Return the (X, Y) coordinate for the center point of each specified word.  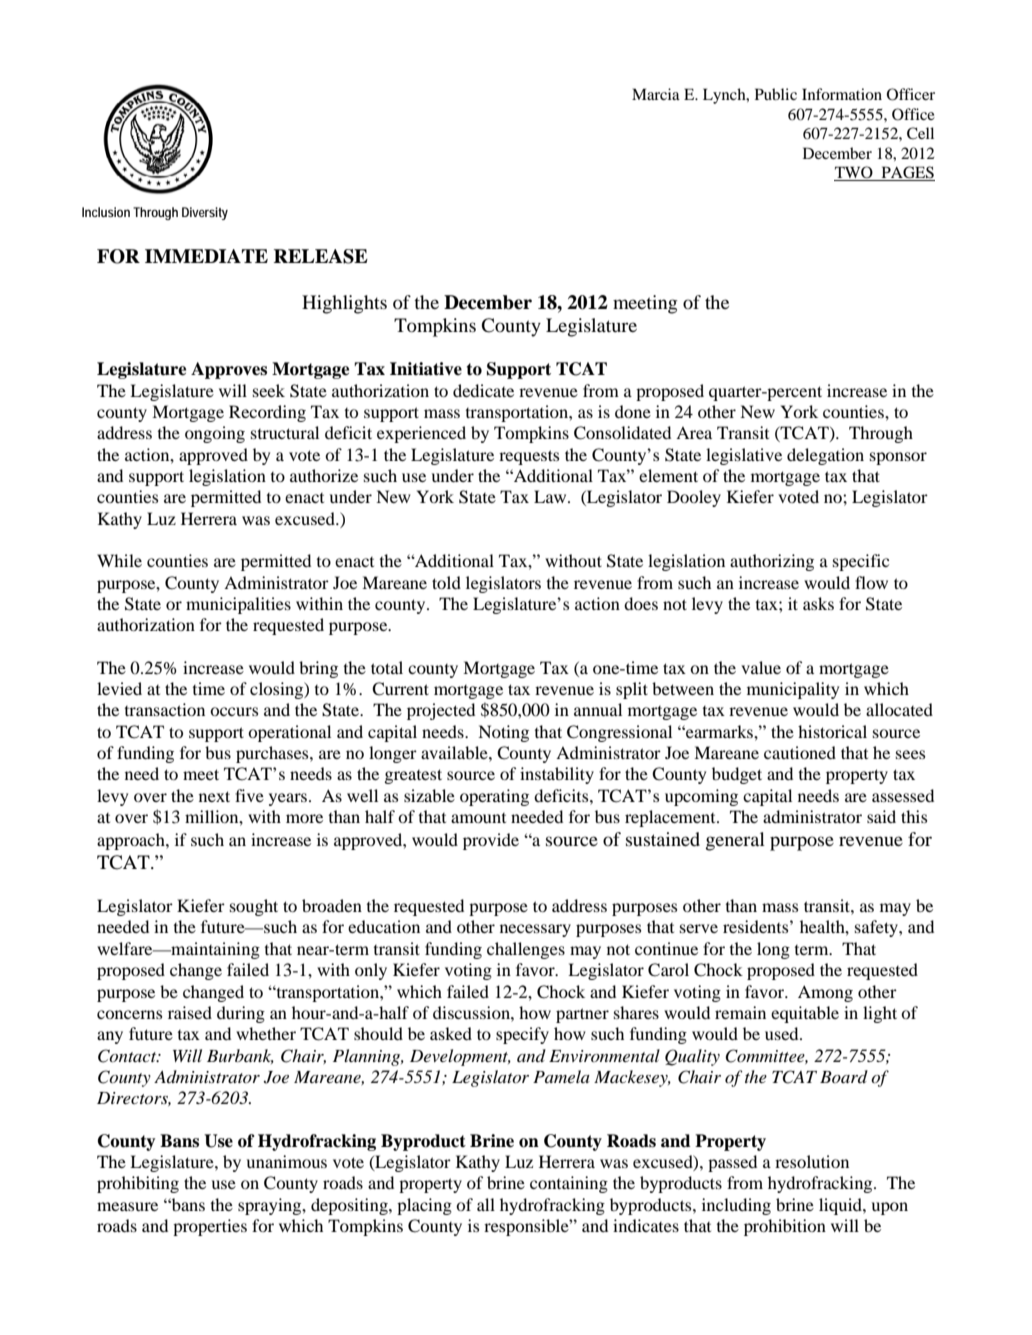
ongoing (215, 434)
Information (842, 94)
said (881, 816)
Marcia (656, 94)
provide (491, 841)
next (214, 796)
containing (569, 1184)
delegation (825, 456)
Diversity (205, 213)
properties (210, 1227)
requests (529, 457)
